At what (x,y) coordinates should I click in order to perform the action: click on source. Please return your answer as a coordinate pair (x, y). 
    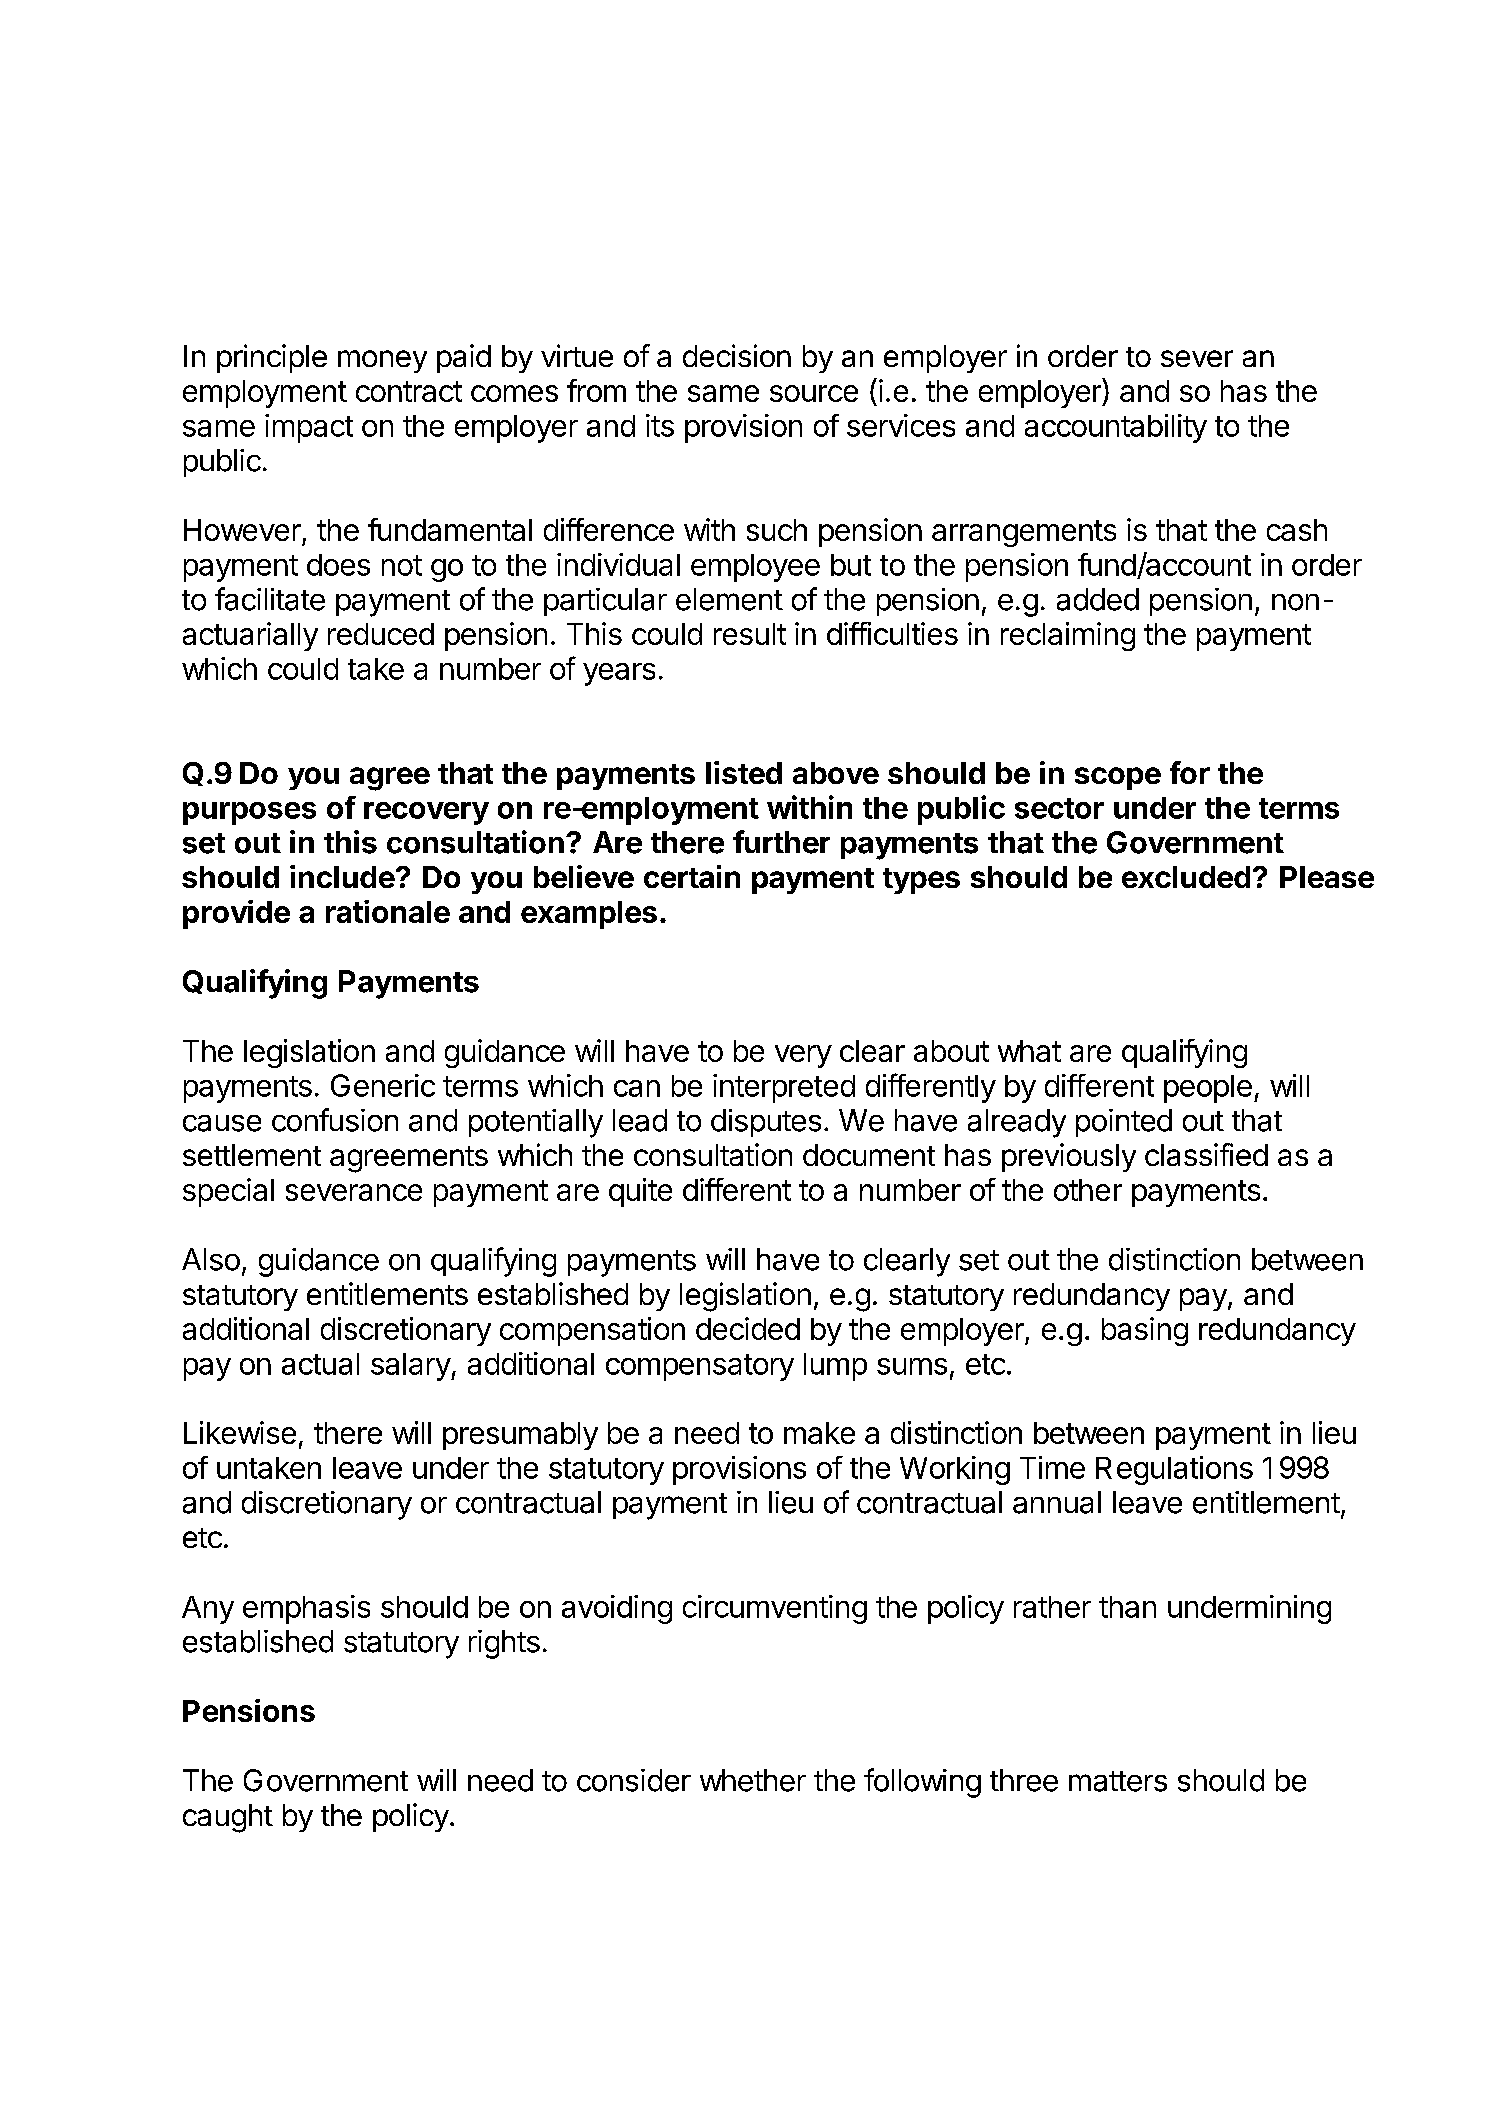
    Looking at the image, I should click on (814, 393).
